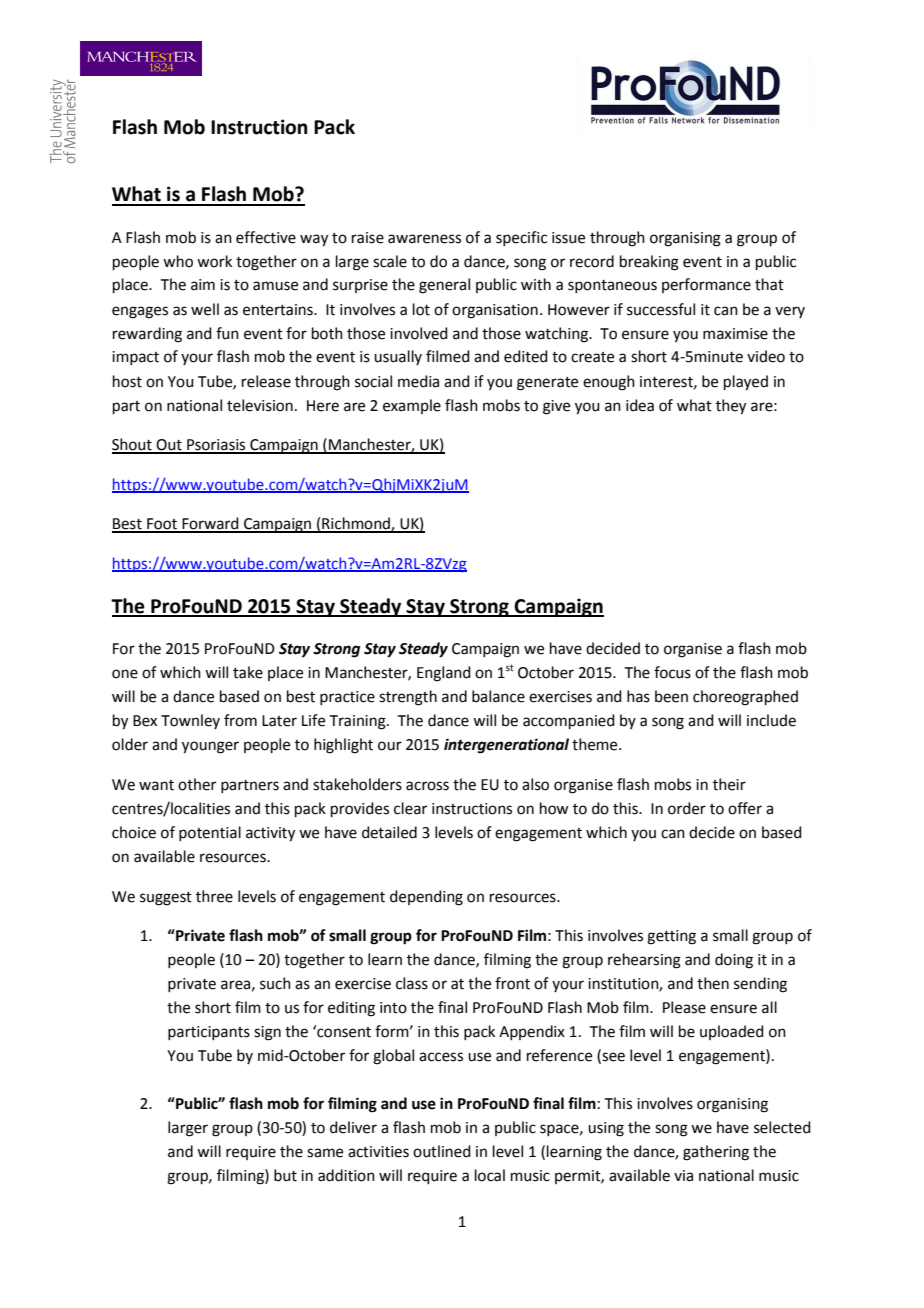  Describe the element at coordinates (285, 1175) in the page. I see `but` at that location.
